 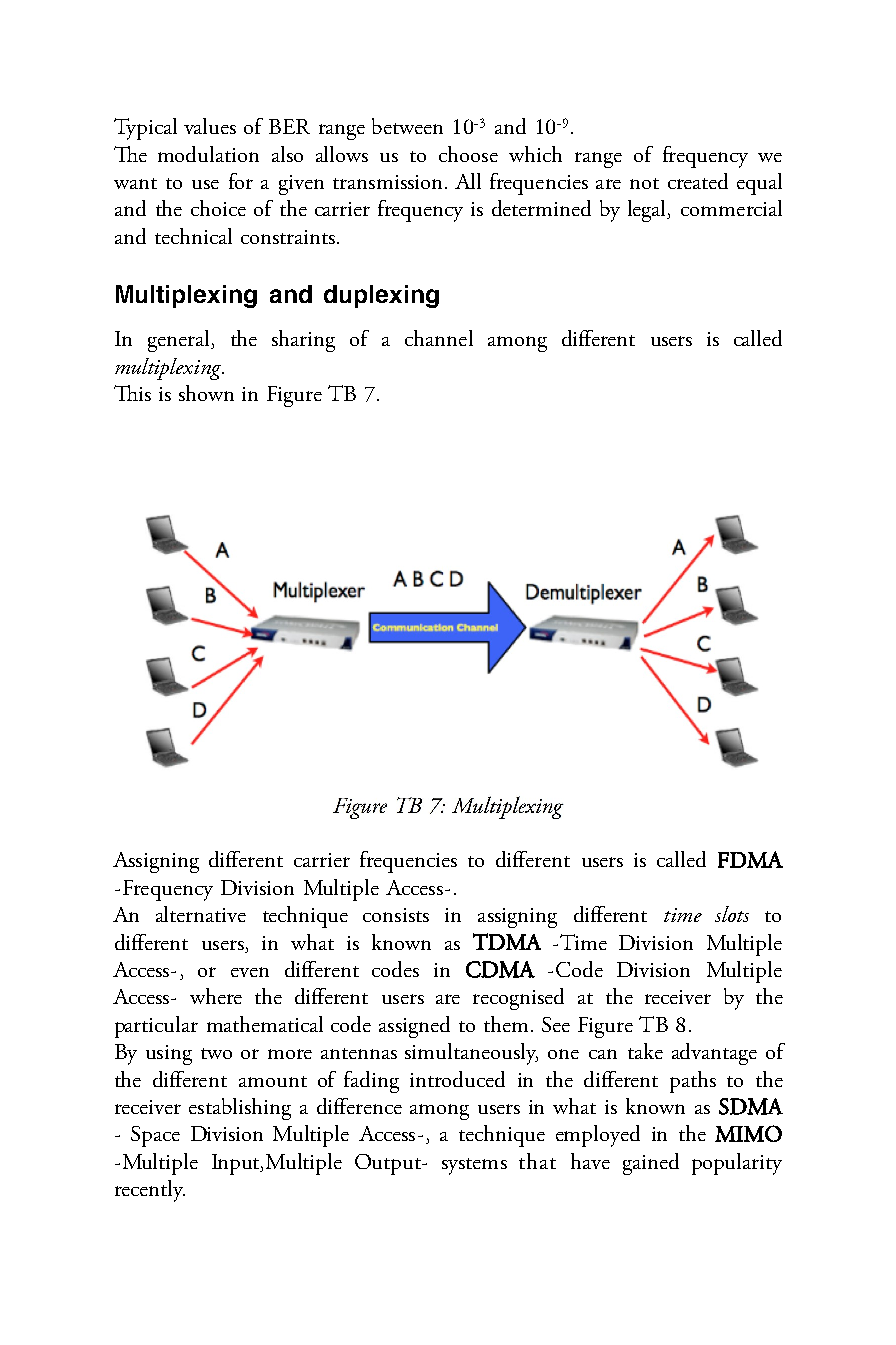 What do you see at coordinates (155, 1136) in the screenshot?
I see `Space` at bounding box center [155, 1136].
